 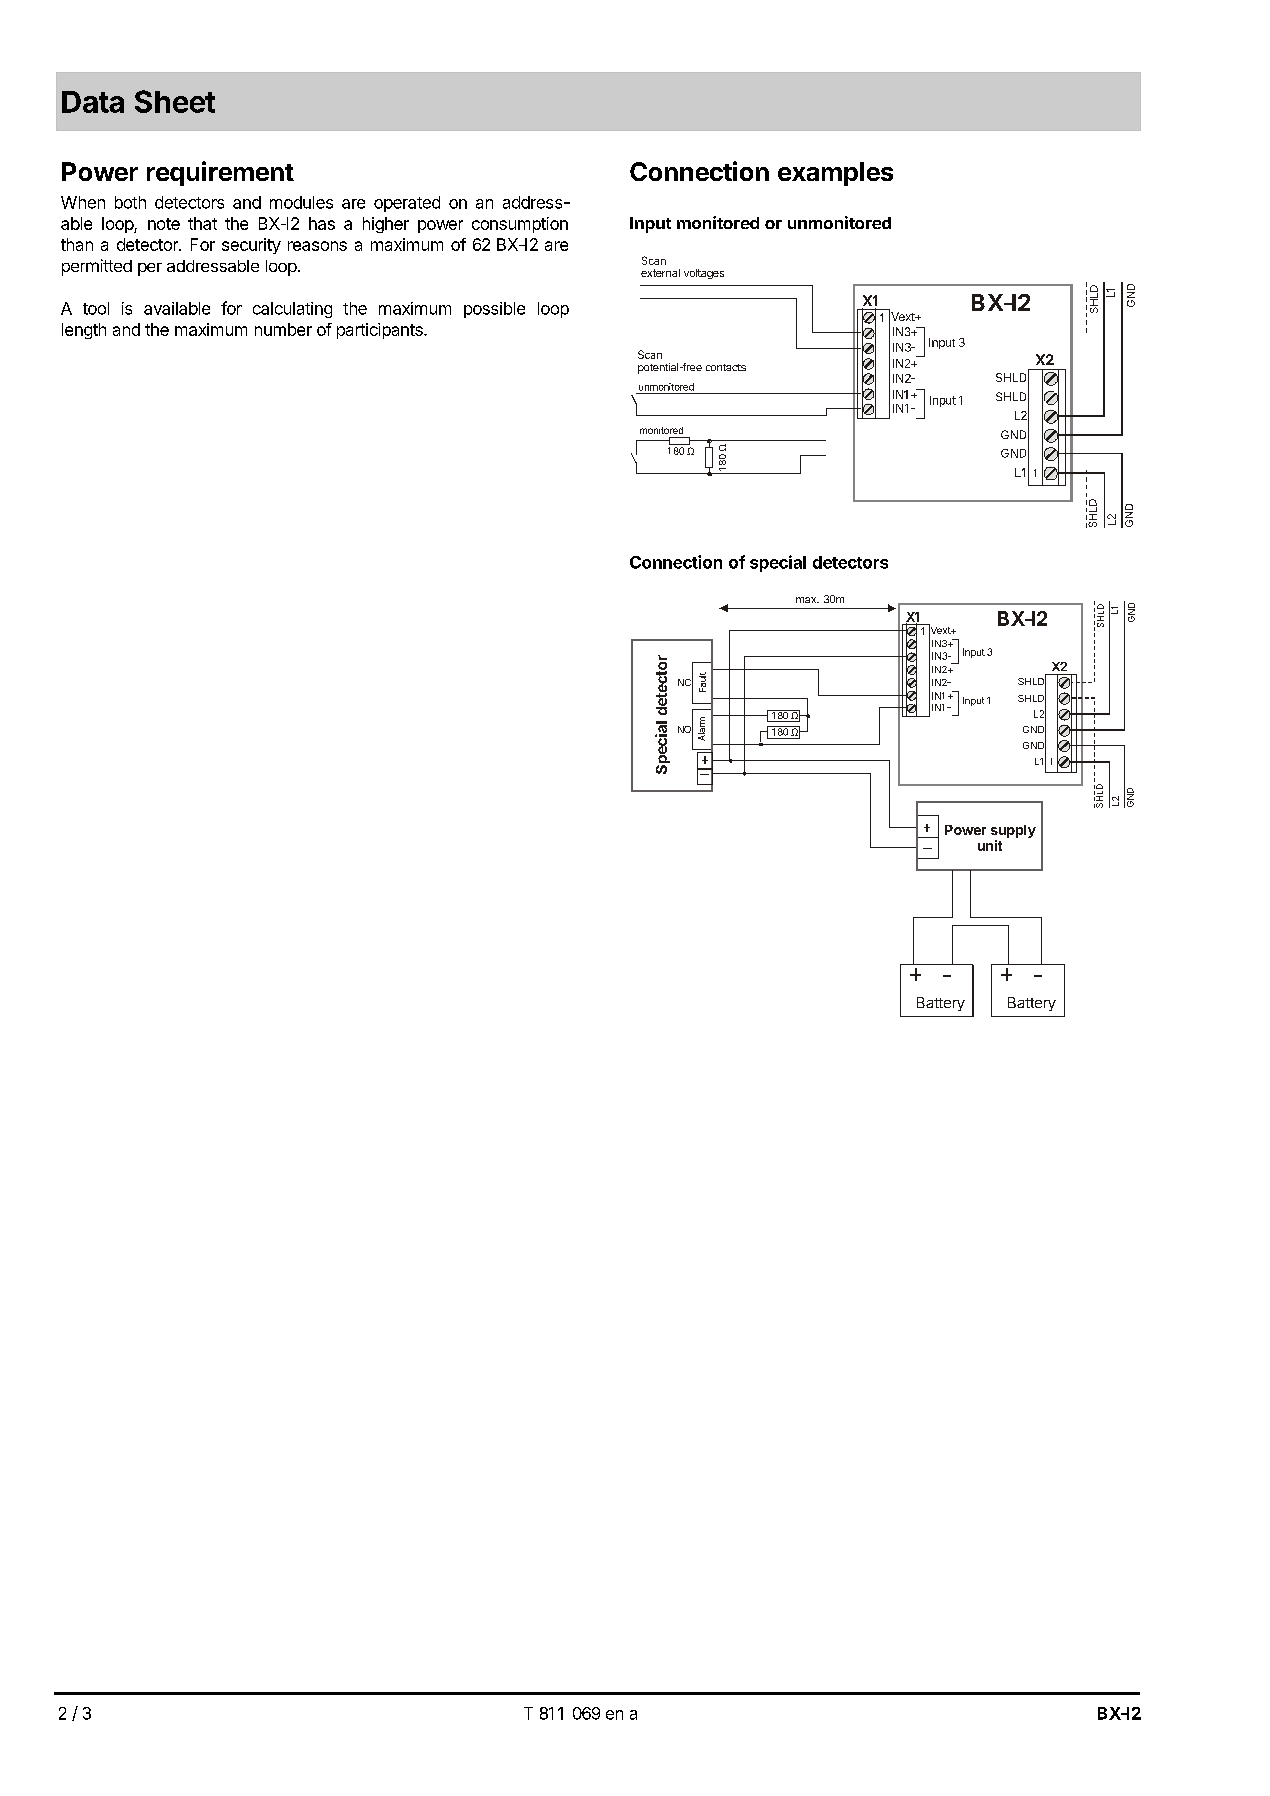 I want to click on voltages, so click(x=704, y=274).
